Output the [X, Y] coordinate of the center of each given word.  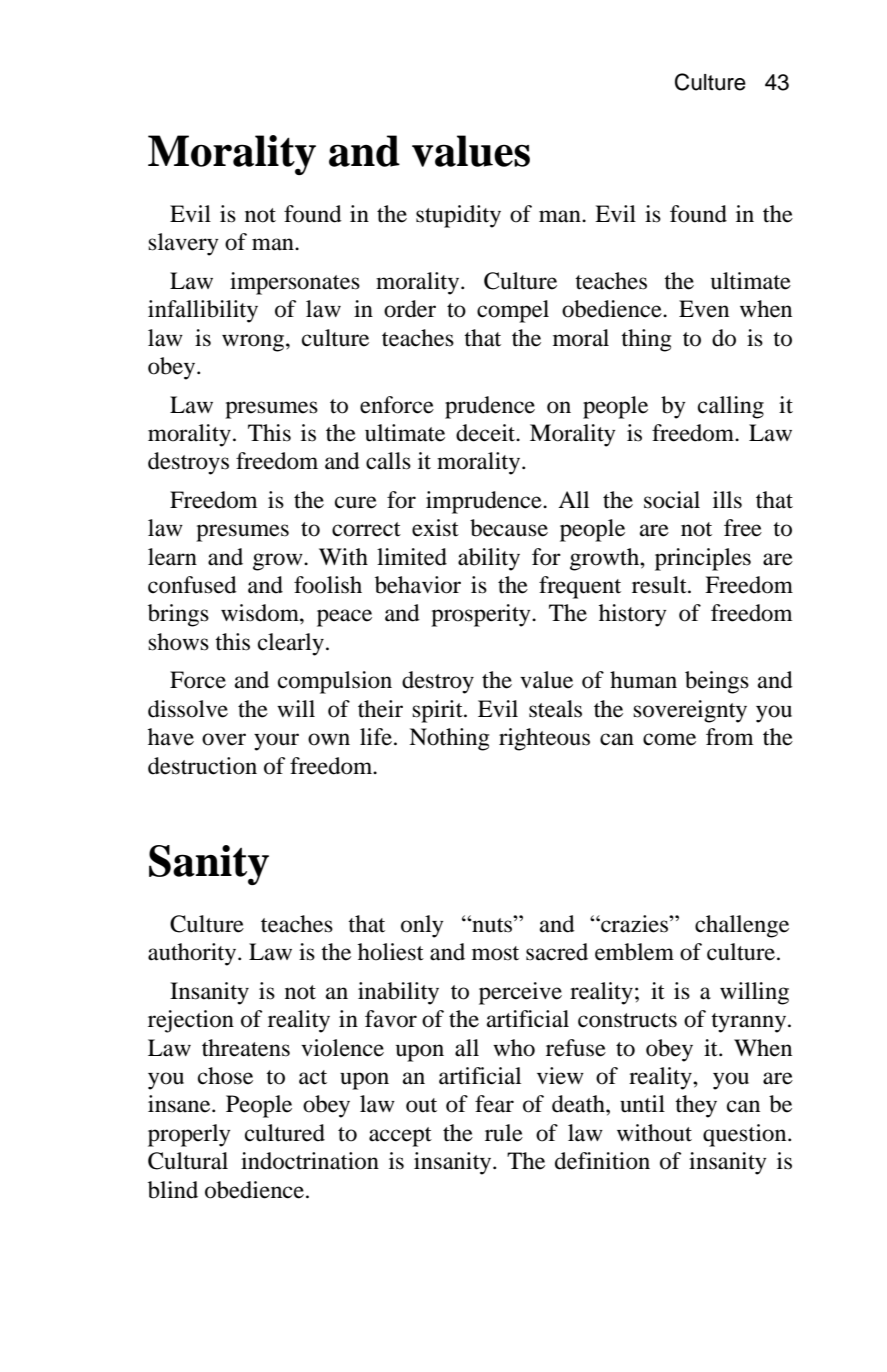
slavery [183, 244]
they [696, 1106]
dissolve [188, 709]
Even [704, 309]
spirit [438, 711]
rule [504, 1133]
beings [717, 682]
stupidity [458, 216]
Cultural [188, 1161]
